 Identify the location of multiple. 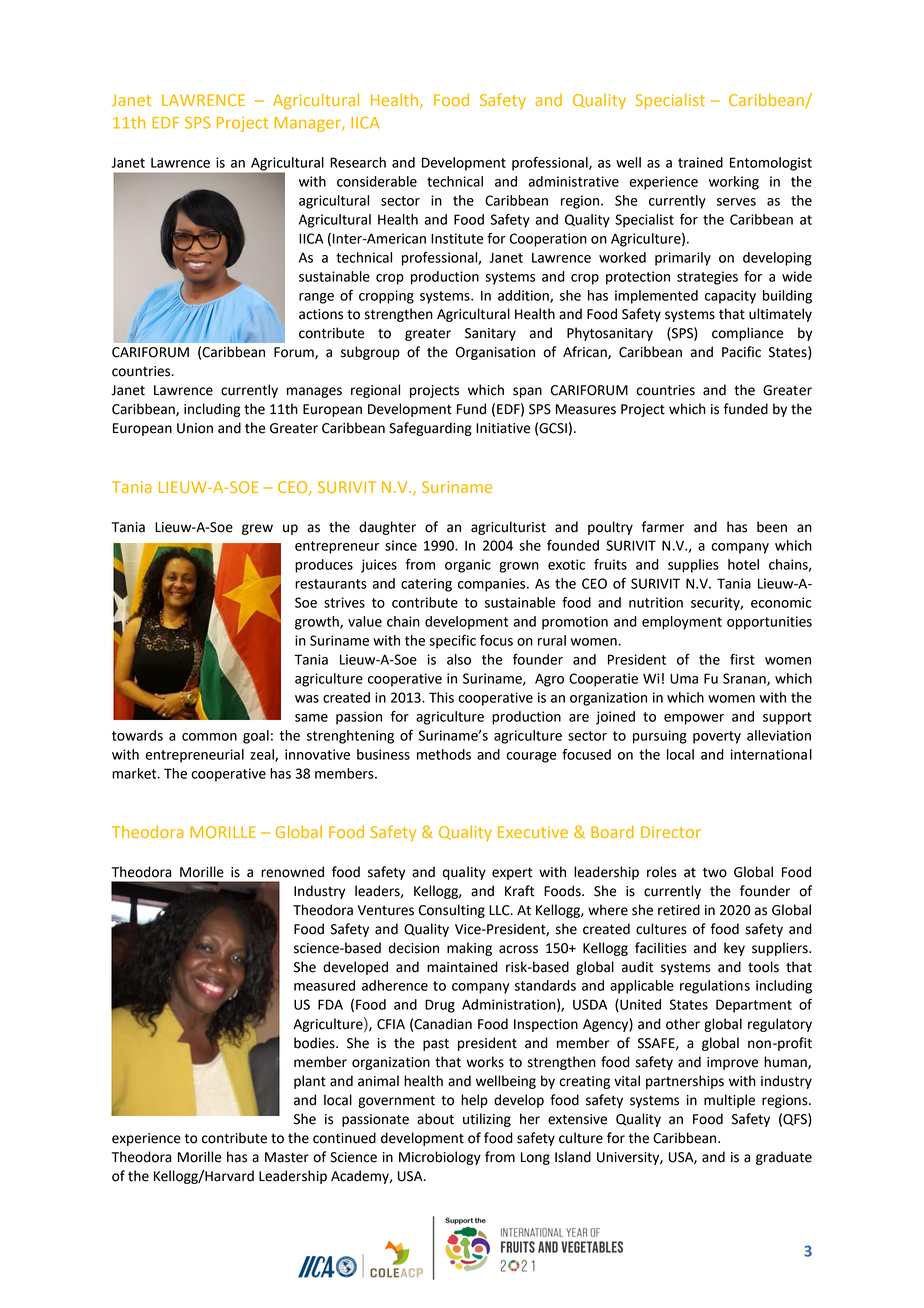
(729, 1101).
